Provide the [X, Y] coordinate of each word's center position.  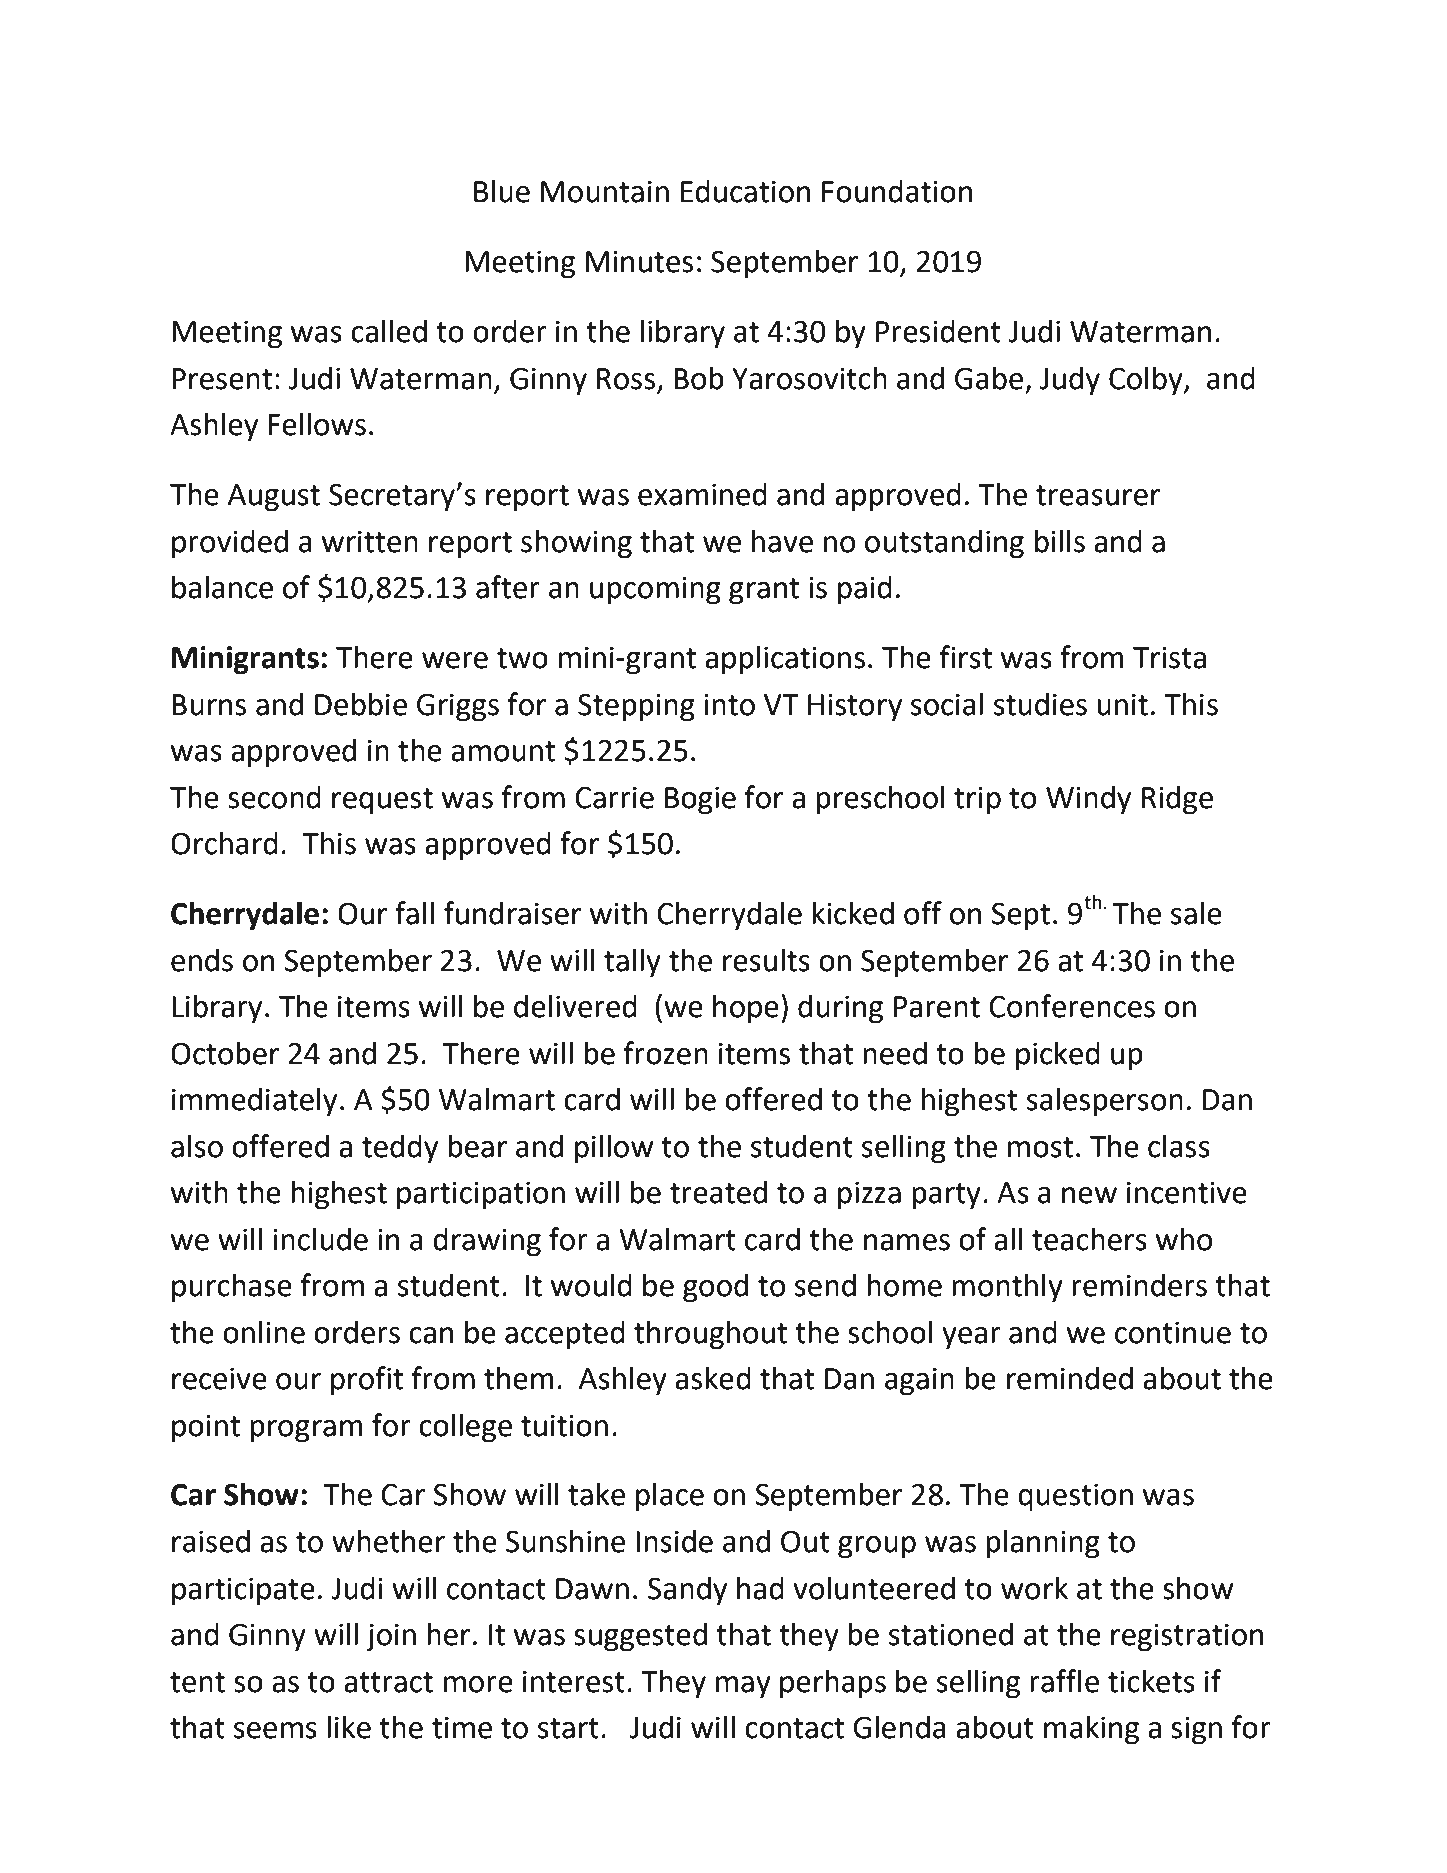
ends [202, 960]
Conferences [1072, 1006]
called [389, 331]
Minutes [639, 261]
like [349, 1727]
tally [632, 963]
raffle [1064, 1681]
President [938, 331]
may [743, 1687]
